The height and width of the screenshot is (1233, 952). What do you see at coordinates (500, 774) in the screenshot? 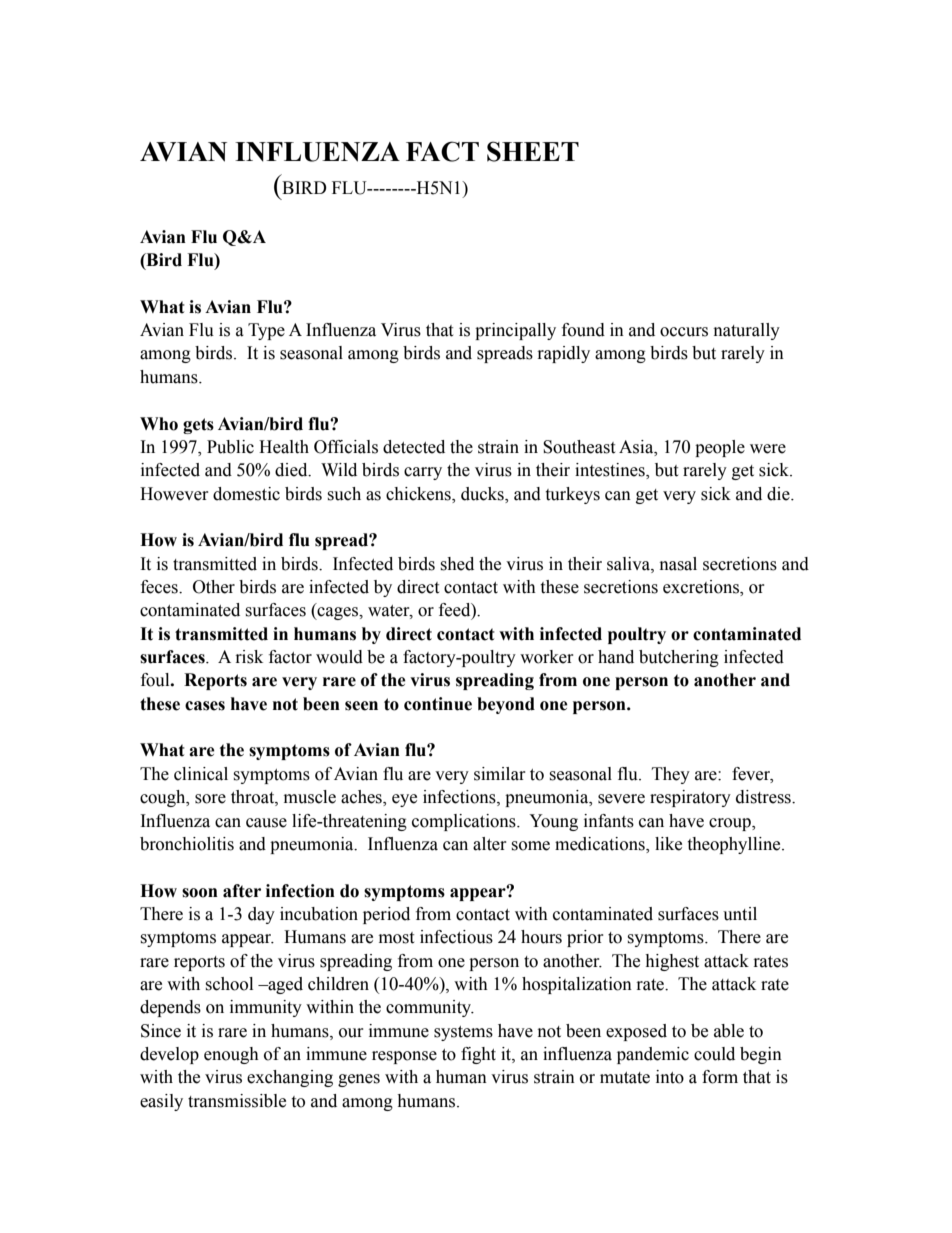
I see `similar` at bounding box center [500, 774].
